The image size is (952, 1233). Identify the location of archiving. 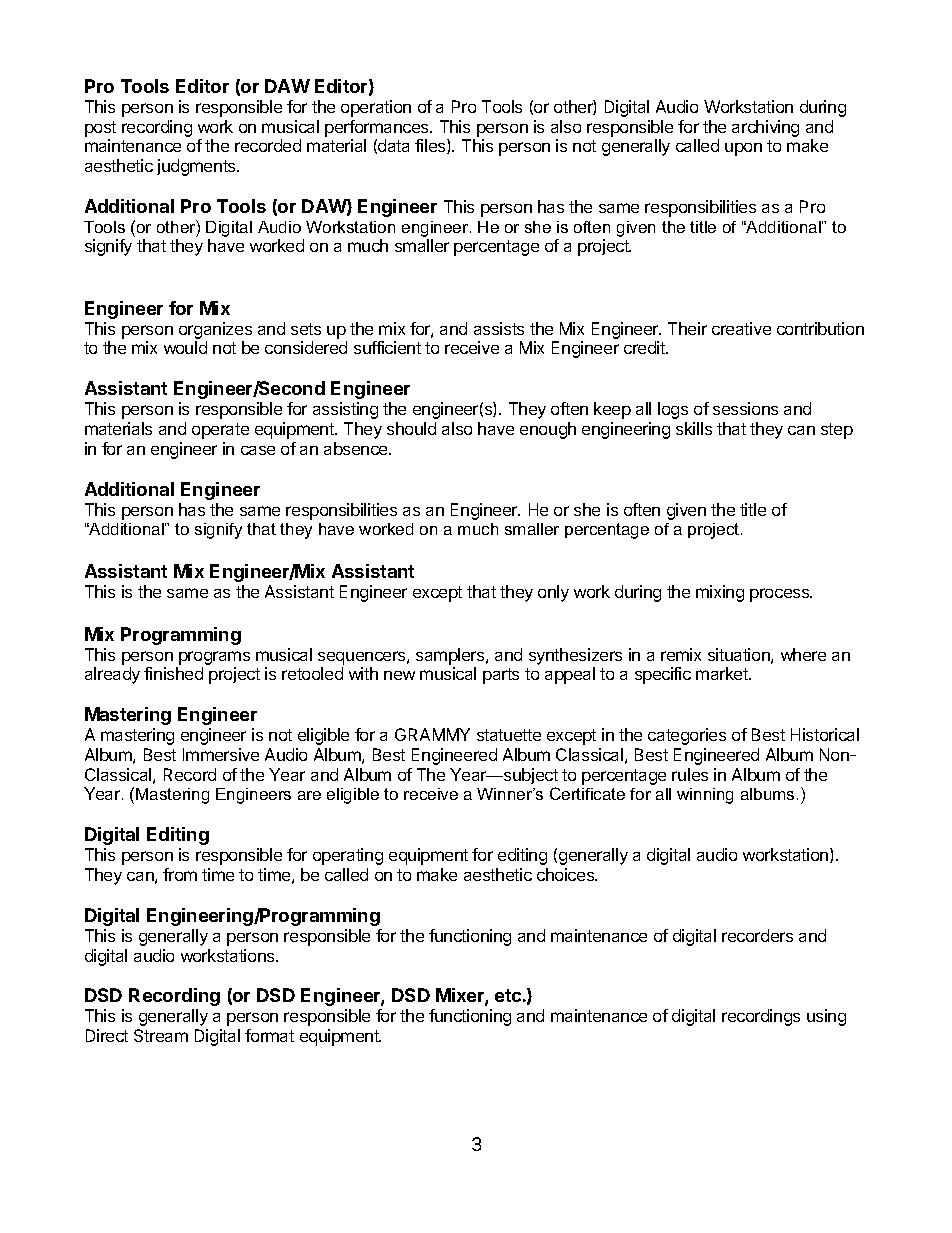
(765, 128).
